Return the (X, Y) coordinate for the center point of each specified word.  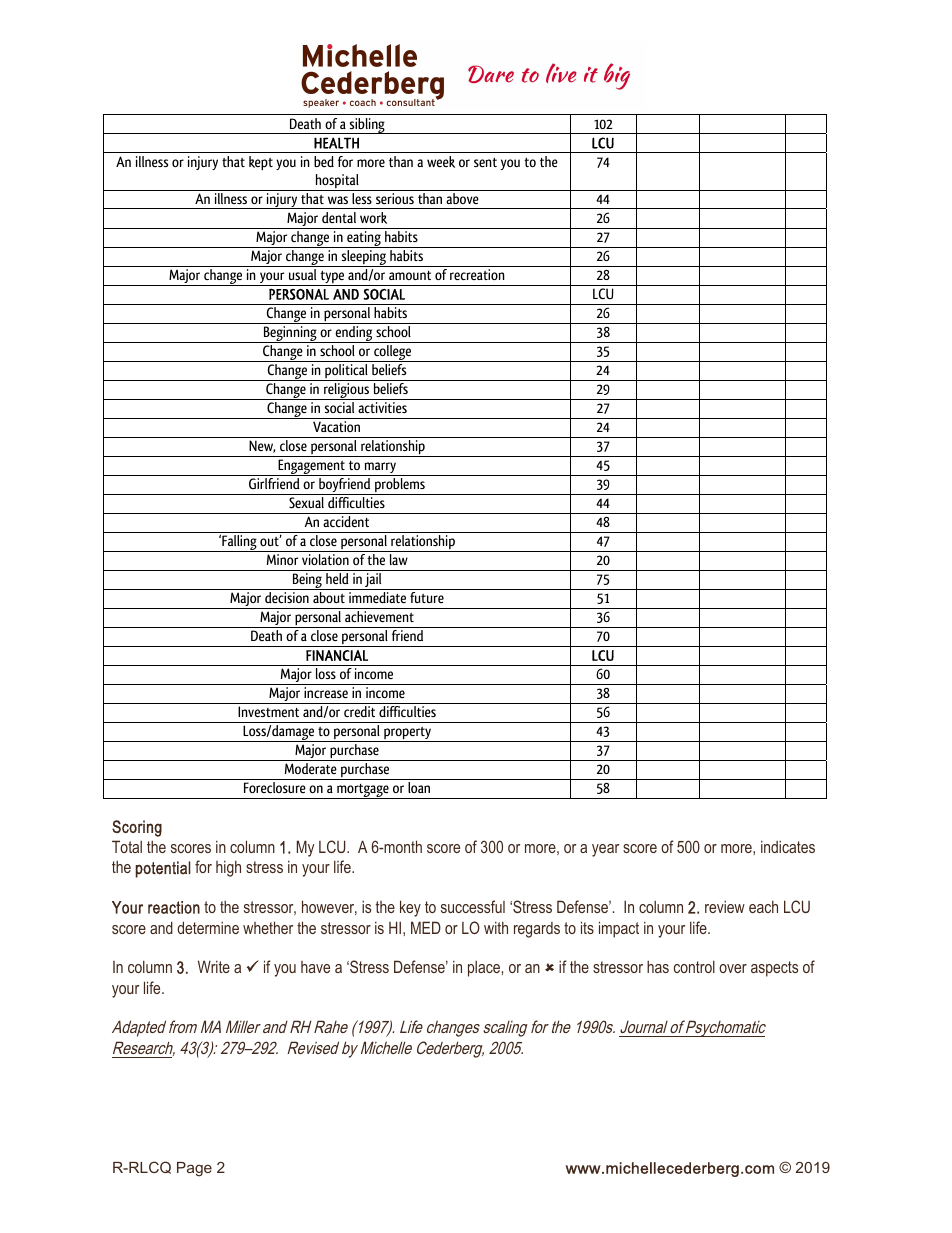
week (441, 162)
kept (261, 163)
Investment (268, 711)
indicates (788, 846)
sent (485, 162)
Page (194, 1169)
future (427, 597)
